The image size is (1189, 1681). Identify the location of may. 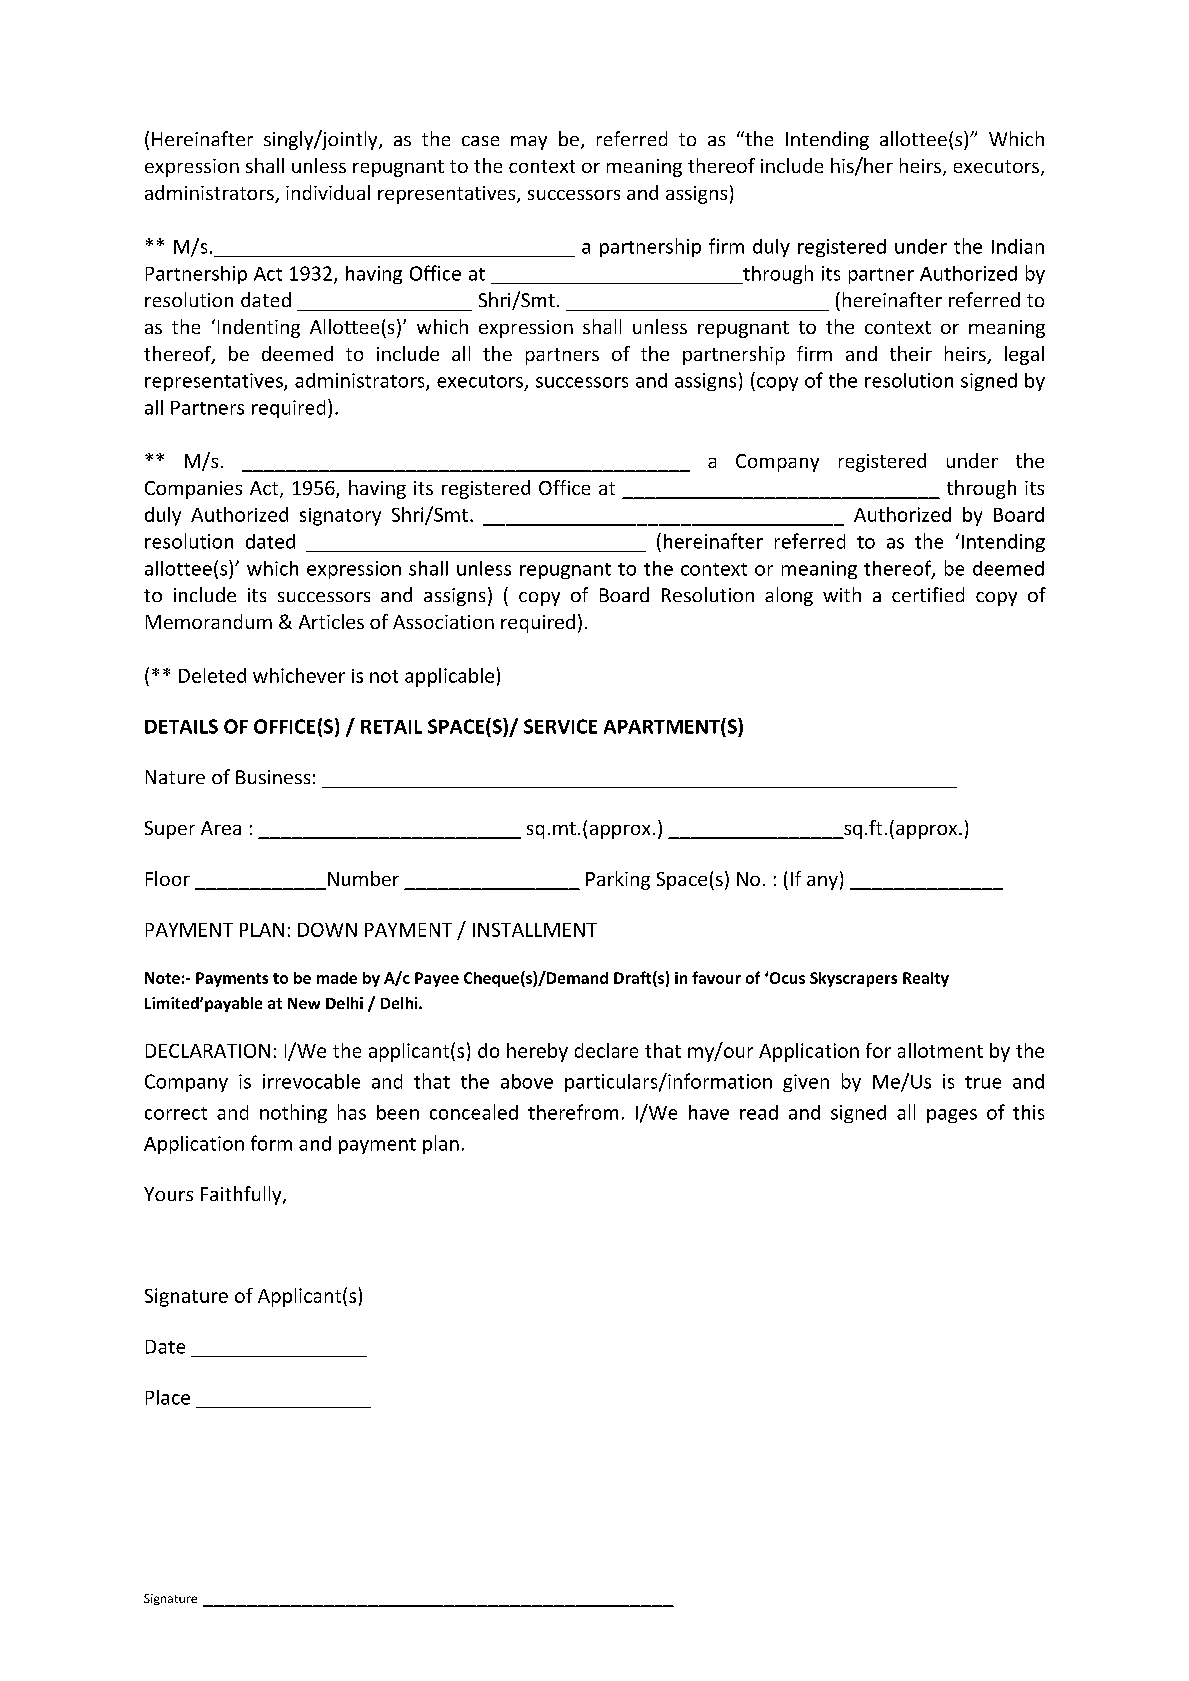
(529, 143).
